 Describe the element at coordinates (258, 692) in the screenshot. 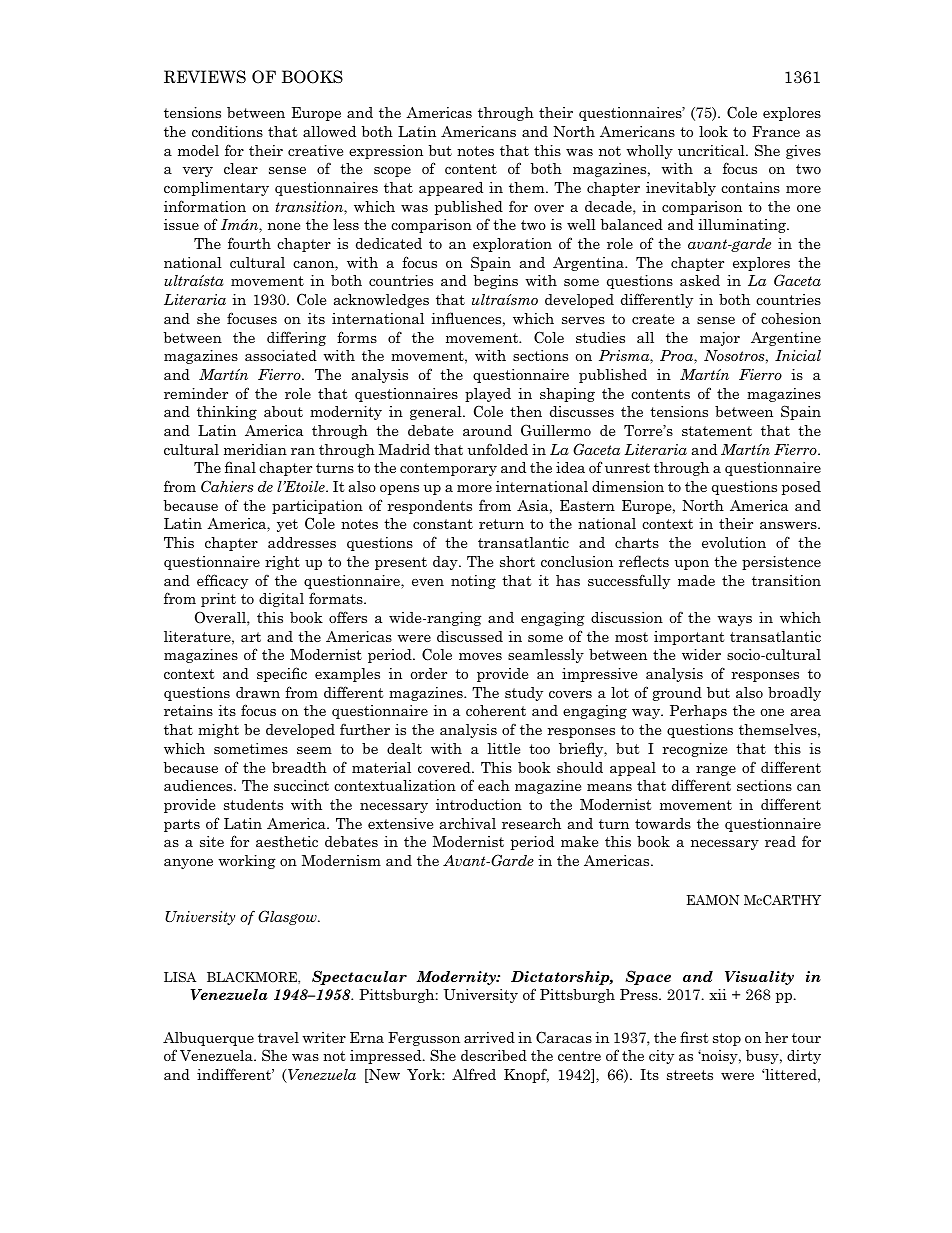

I see `drawn` at that location.
